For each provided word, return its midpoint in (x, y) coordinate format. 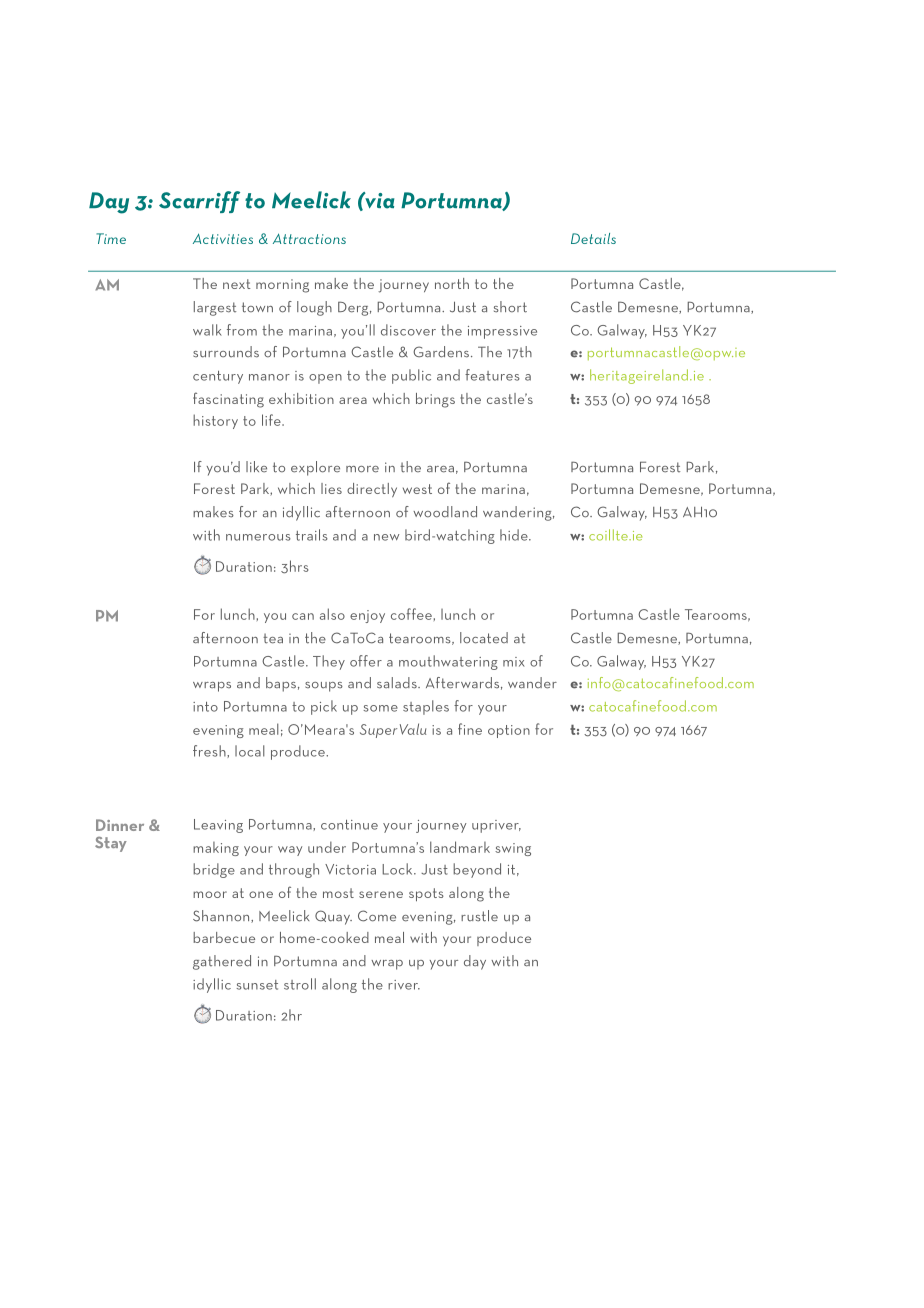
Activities (223, 238)
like (256, 467)
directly (372, 490)
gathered (222, 962)
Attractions (309, 238)
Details (593, 238)
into (205, 707)
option (509, 731)
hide (515, 535)
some (380, 708)
